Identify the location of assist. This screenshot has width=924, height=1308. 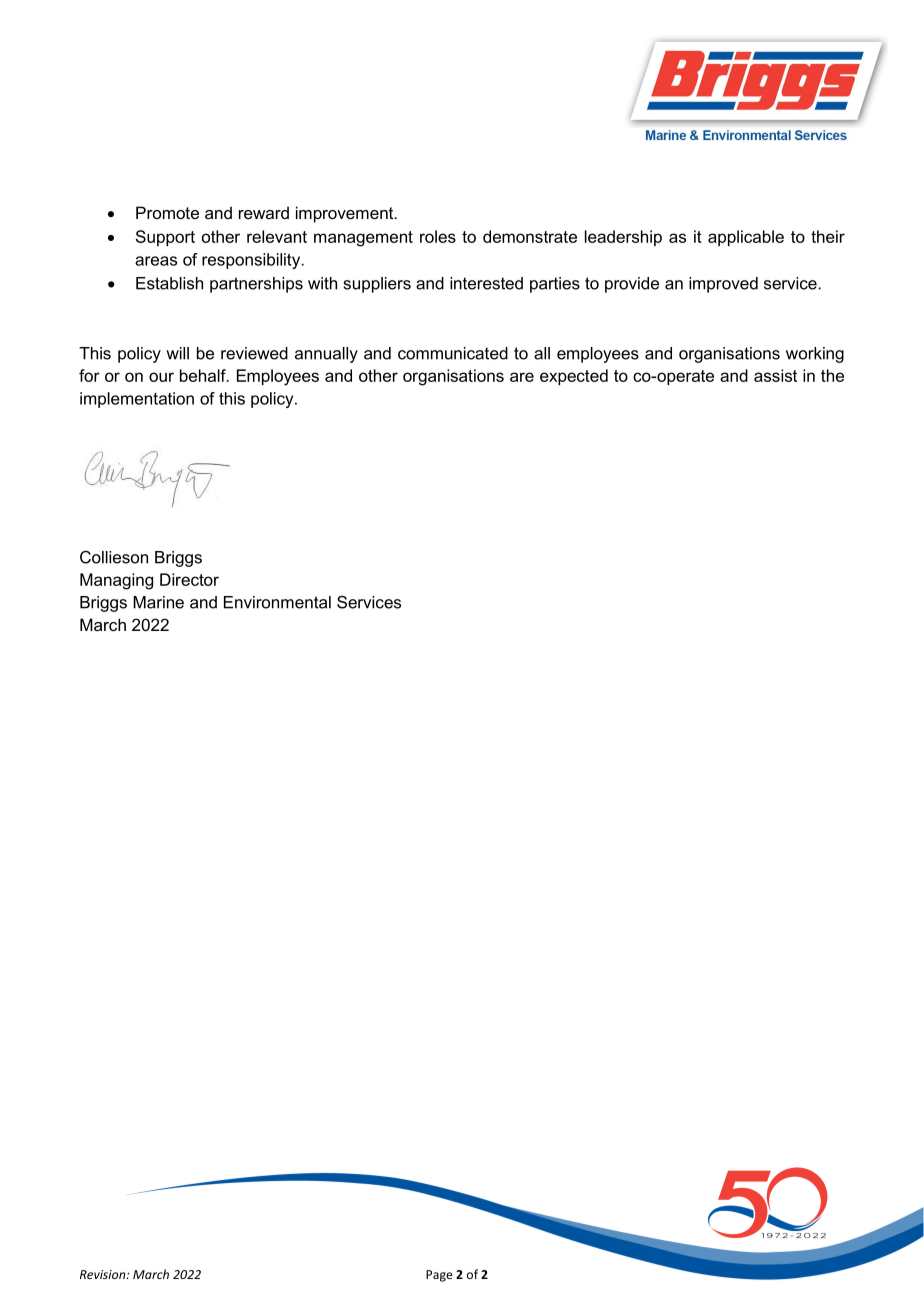
(775, 375).
